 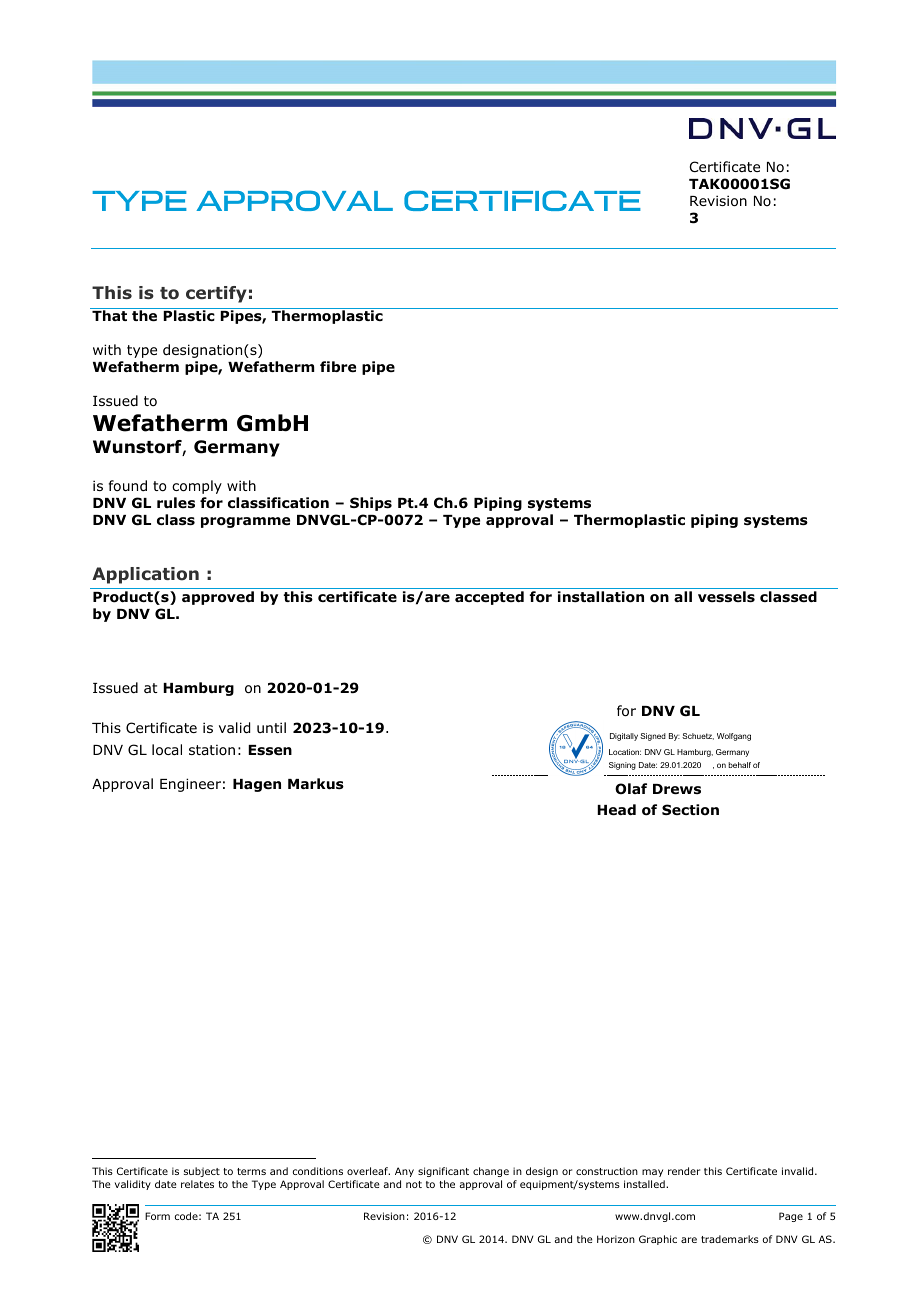 What do you see at coordinates (212, 750) in the document?
I see `station` at bounding box center [212, 750].
